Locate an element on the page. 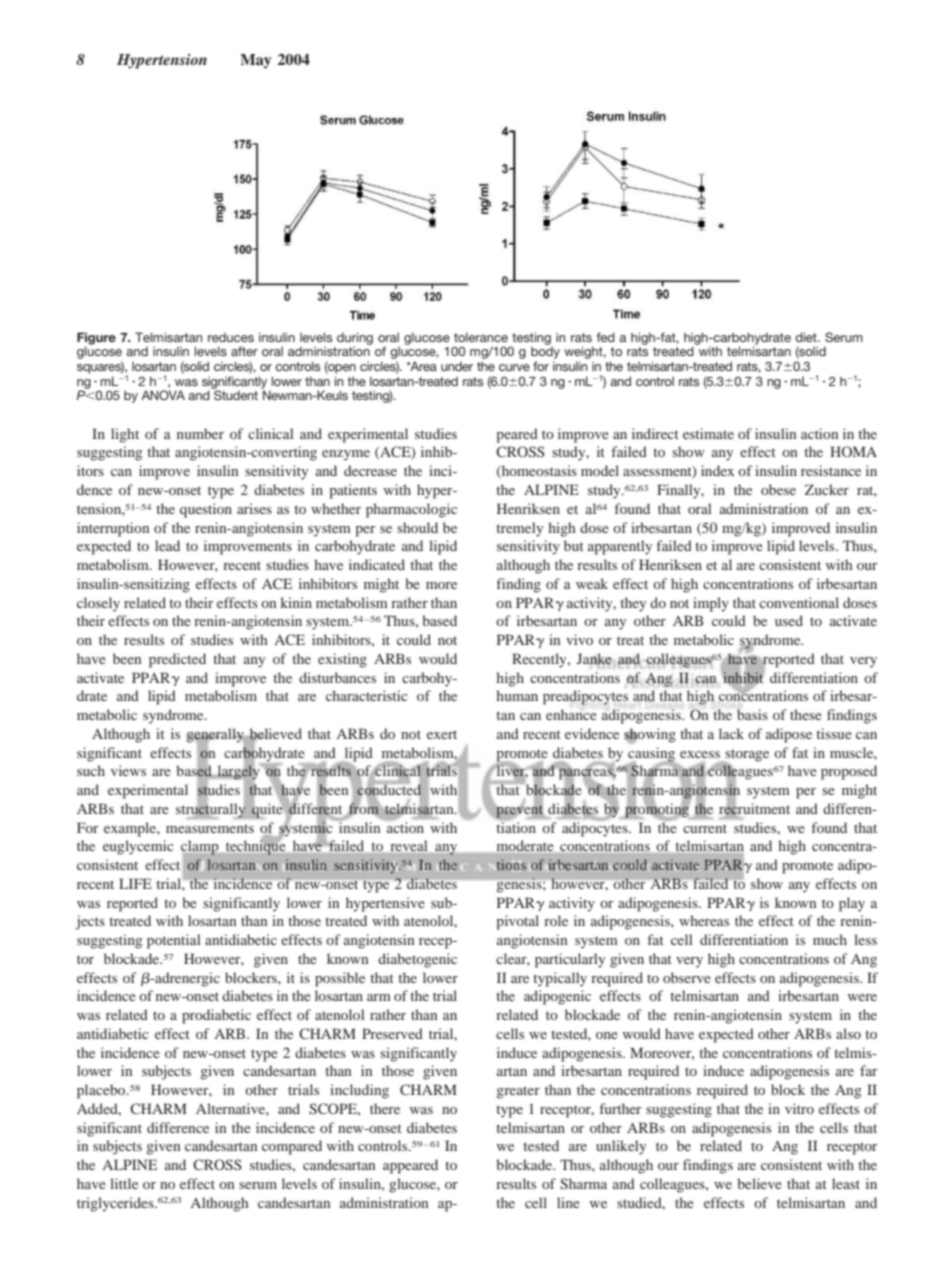  moderate is located at coordinates (525, 845).
